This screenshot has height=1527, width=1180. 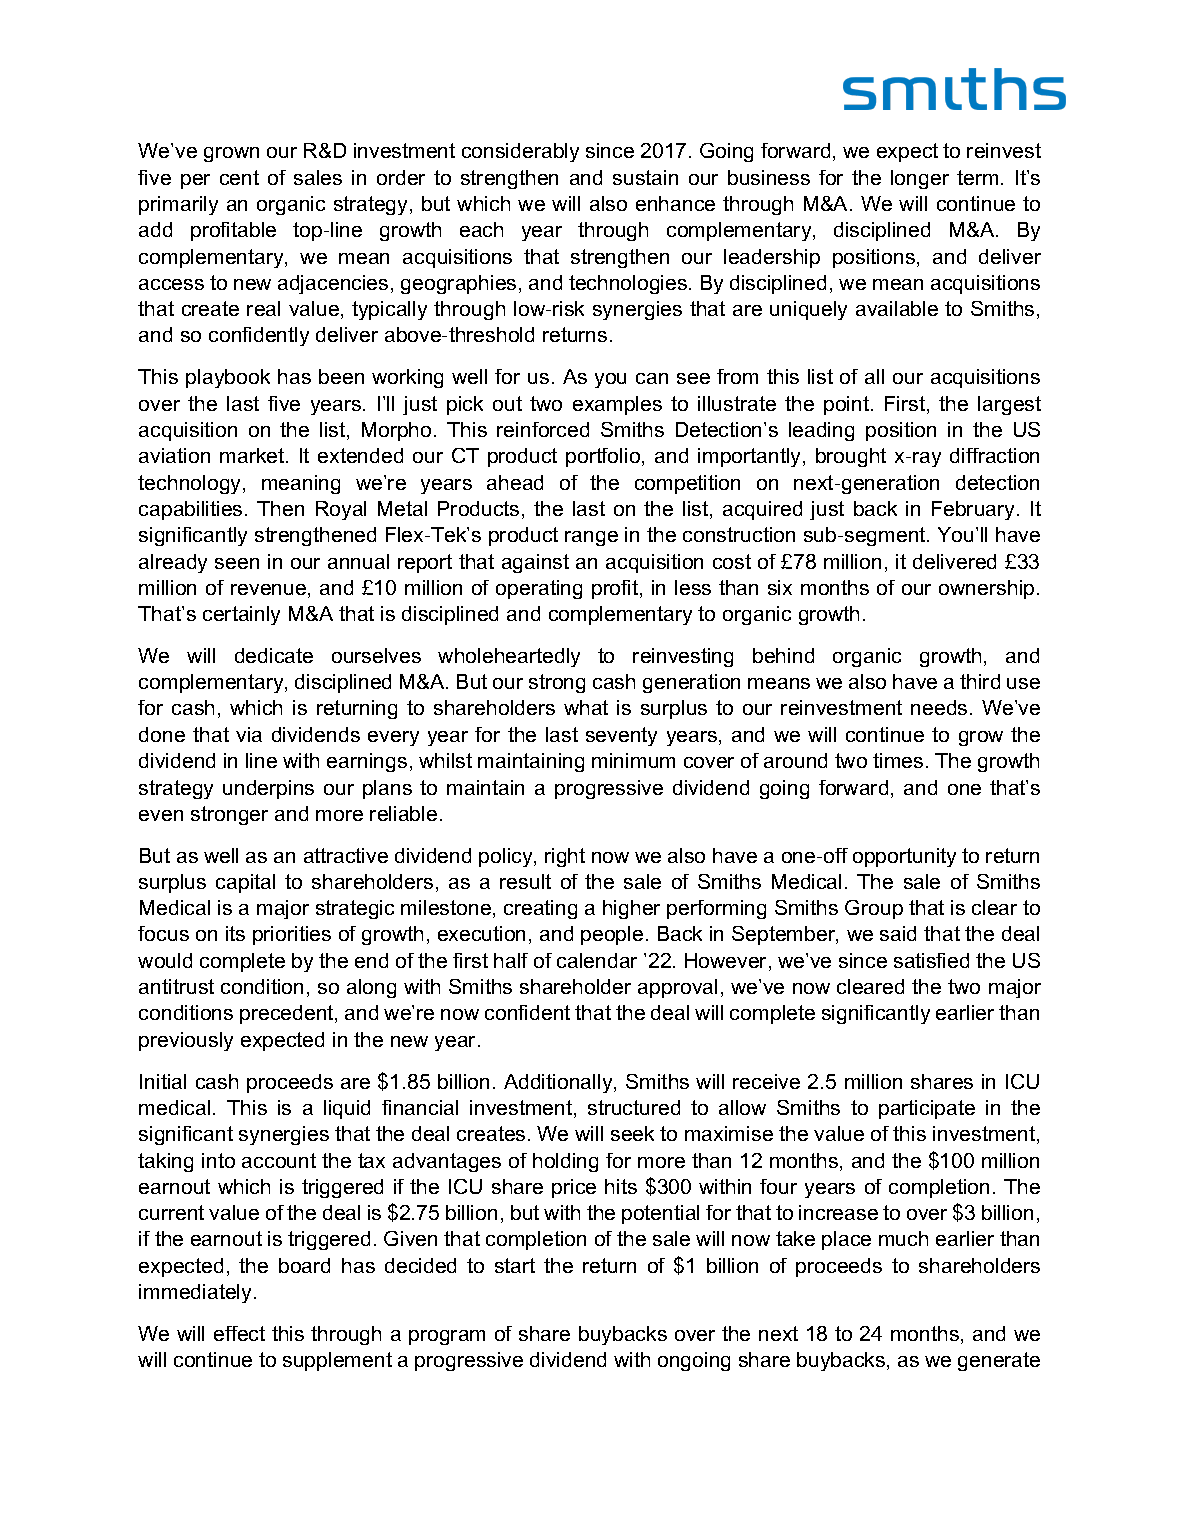 What do you see at coordinates (920, 179) in the screenshot?
I see `longer` at bounding box center [920, 179].
